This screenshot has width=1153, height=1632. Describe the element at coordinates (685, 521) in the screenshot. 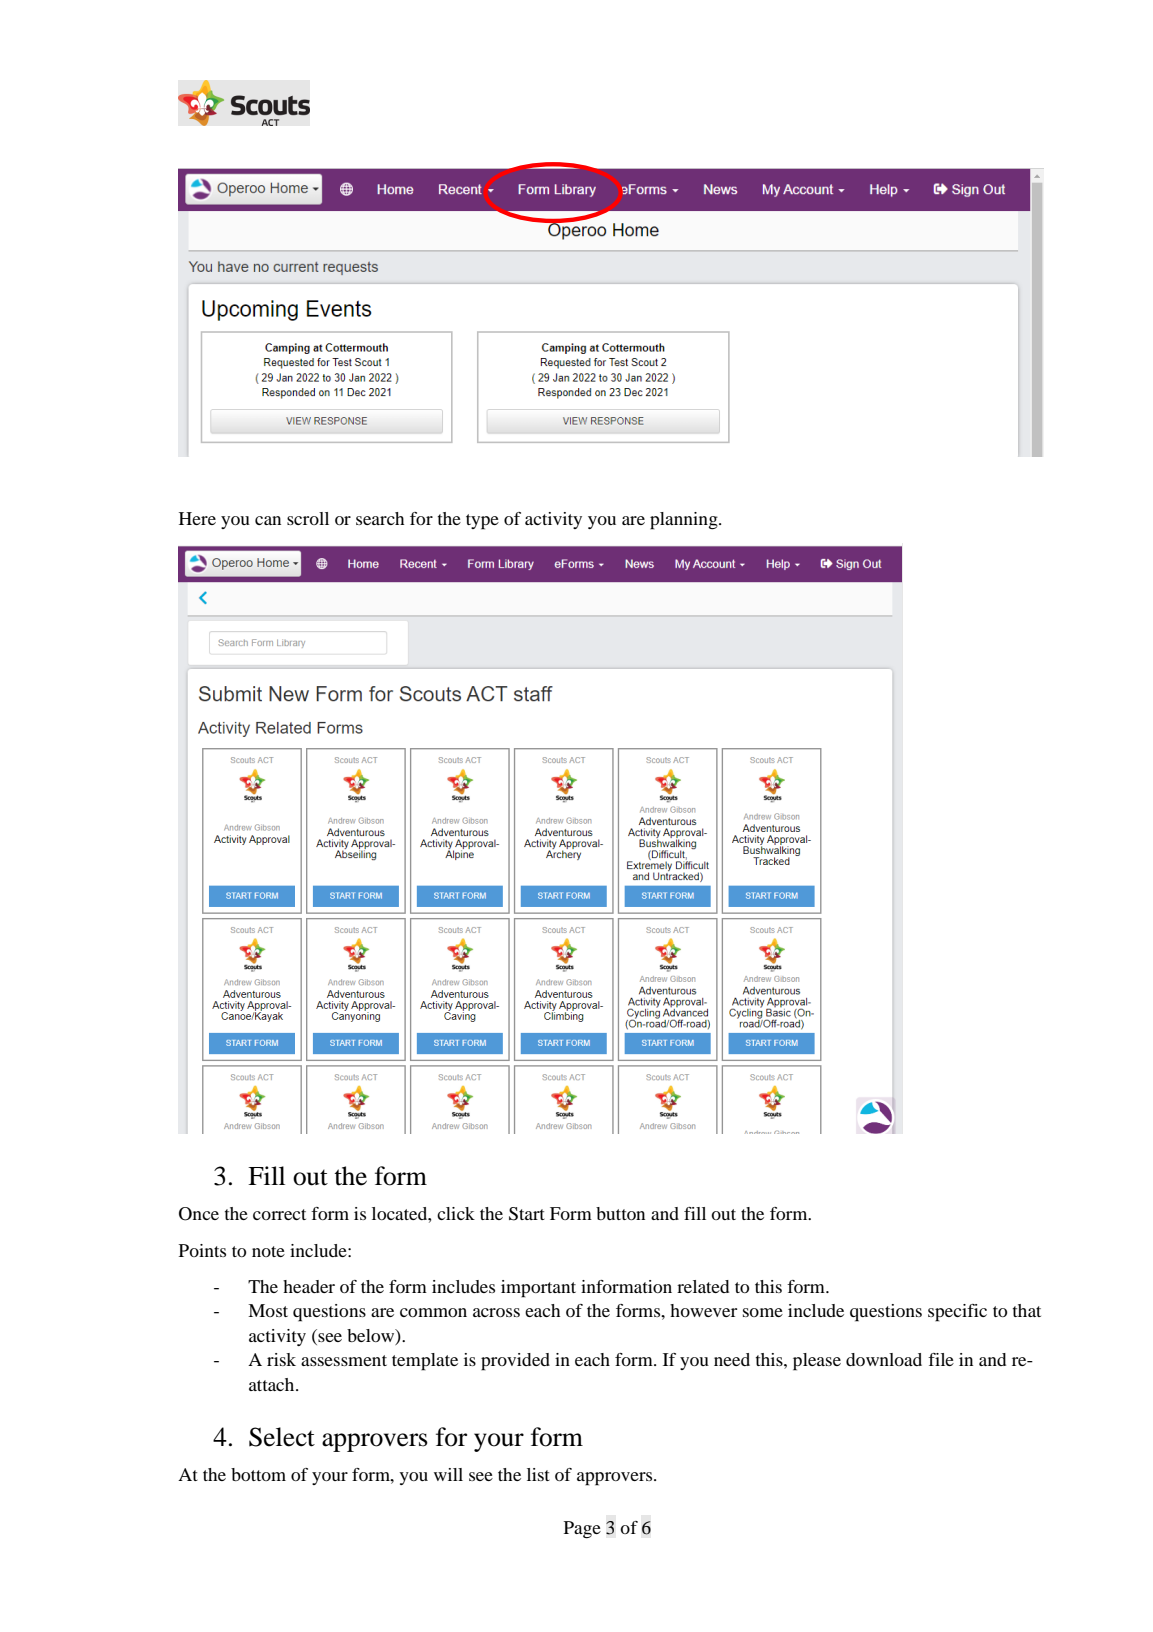

I see `planning` at that location.
